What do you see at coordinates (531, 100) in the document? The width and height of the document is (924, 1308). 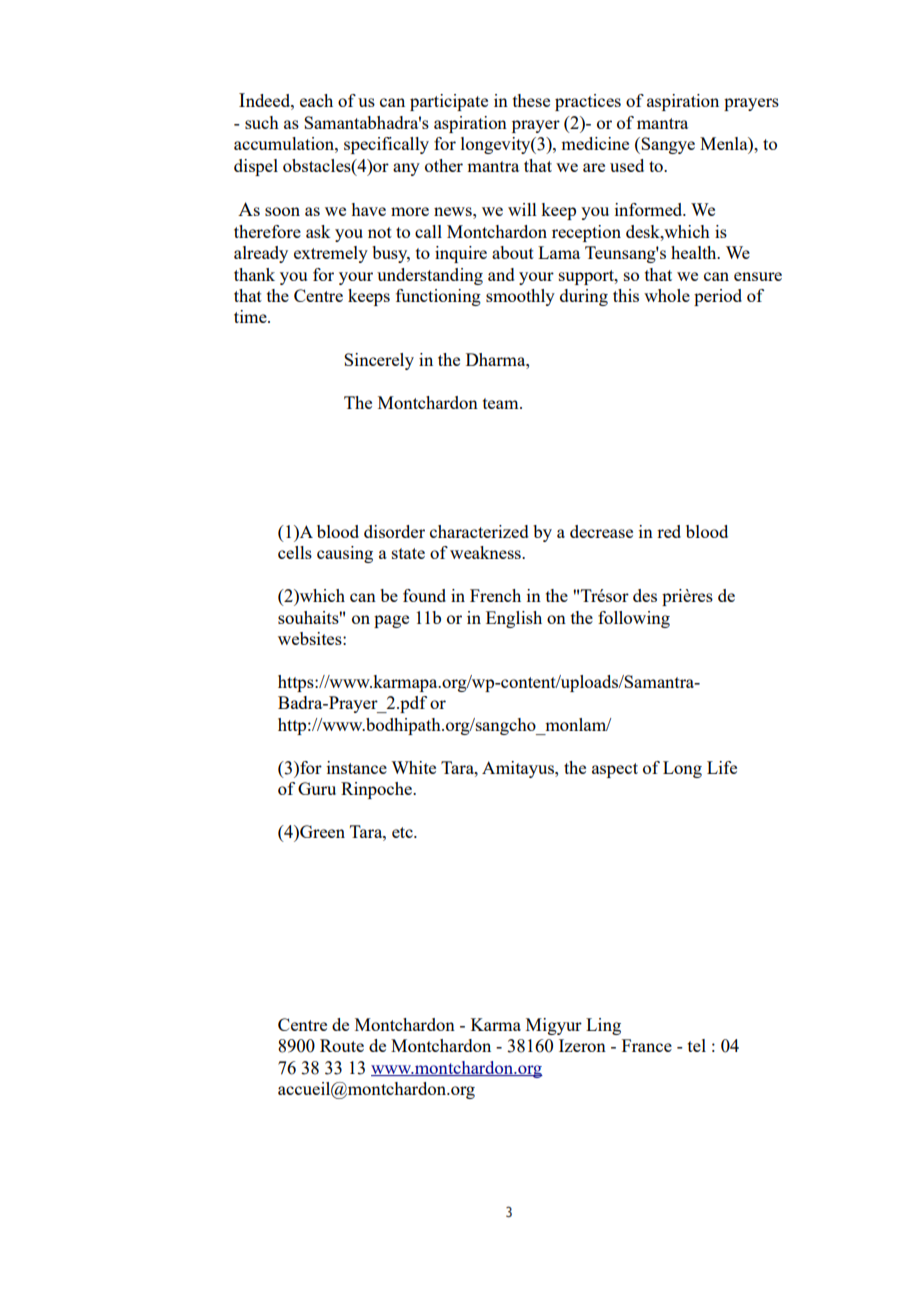 I see `these` at bounding box center [531, 100].
